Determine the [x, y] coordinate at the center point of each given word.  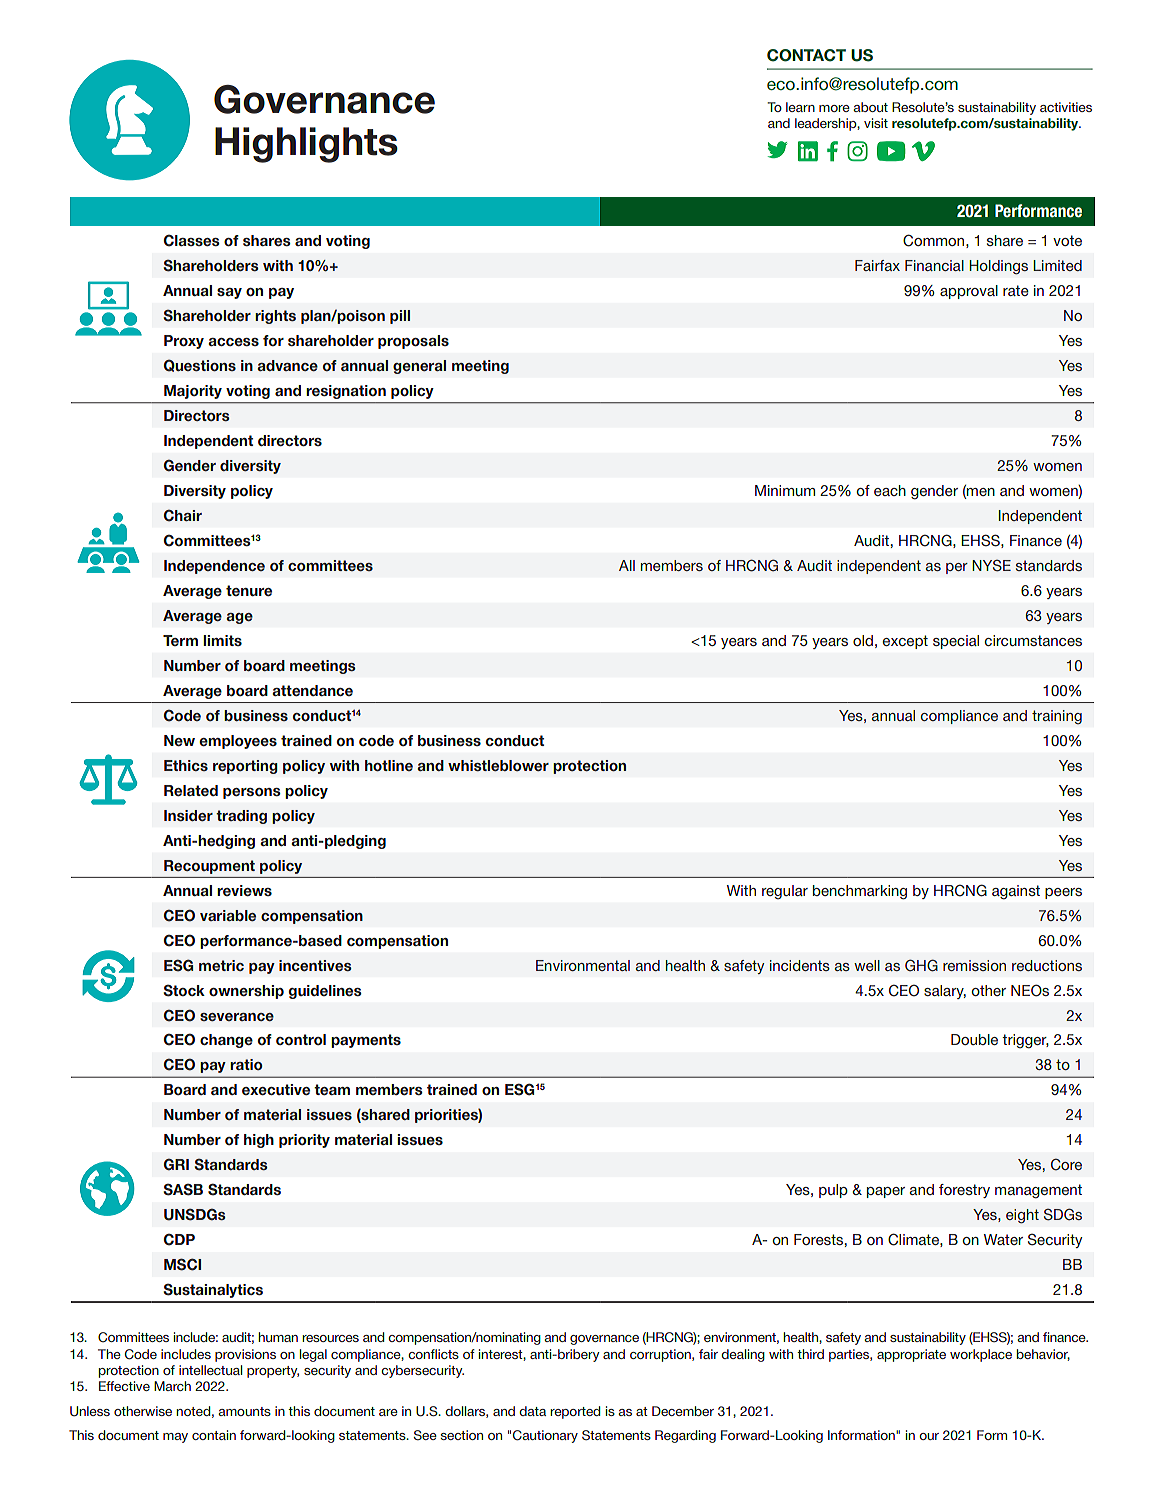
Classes [192, 240]
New [179, 740]
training [1057, 717]
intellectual [210, 1370]
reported [575, 1412]
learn [800, 107]
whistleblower [498, 765]
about [870, 107]
